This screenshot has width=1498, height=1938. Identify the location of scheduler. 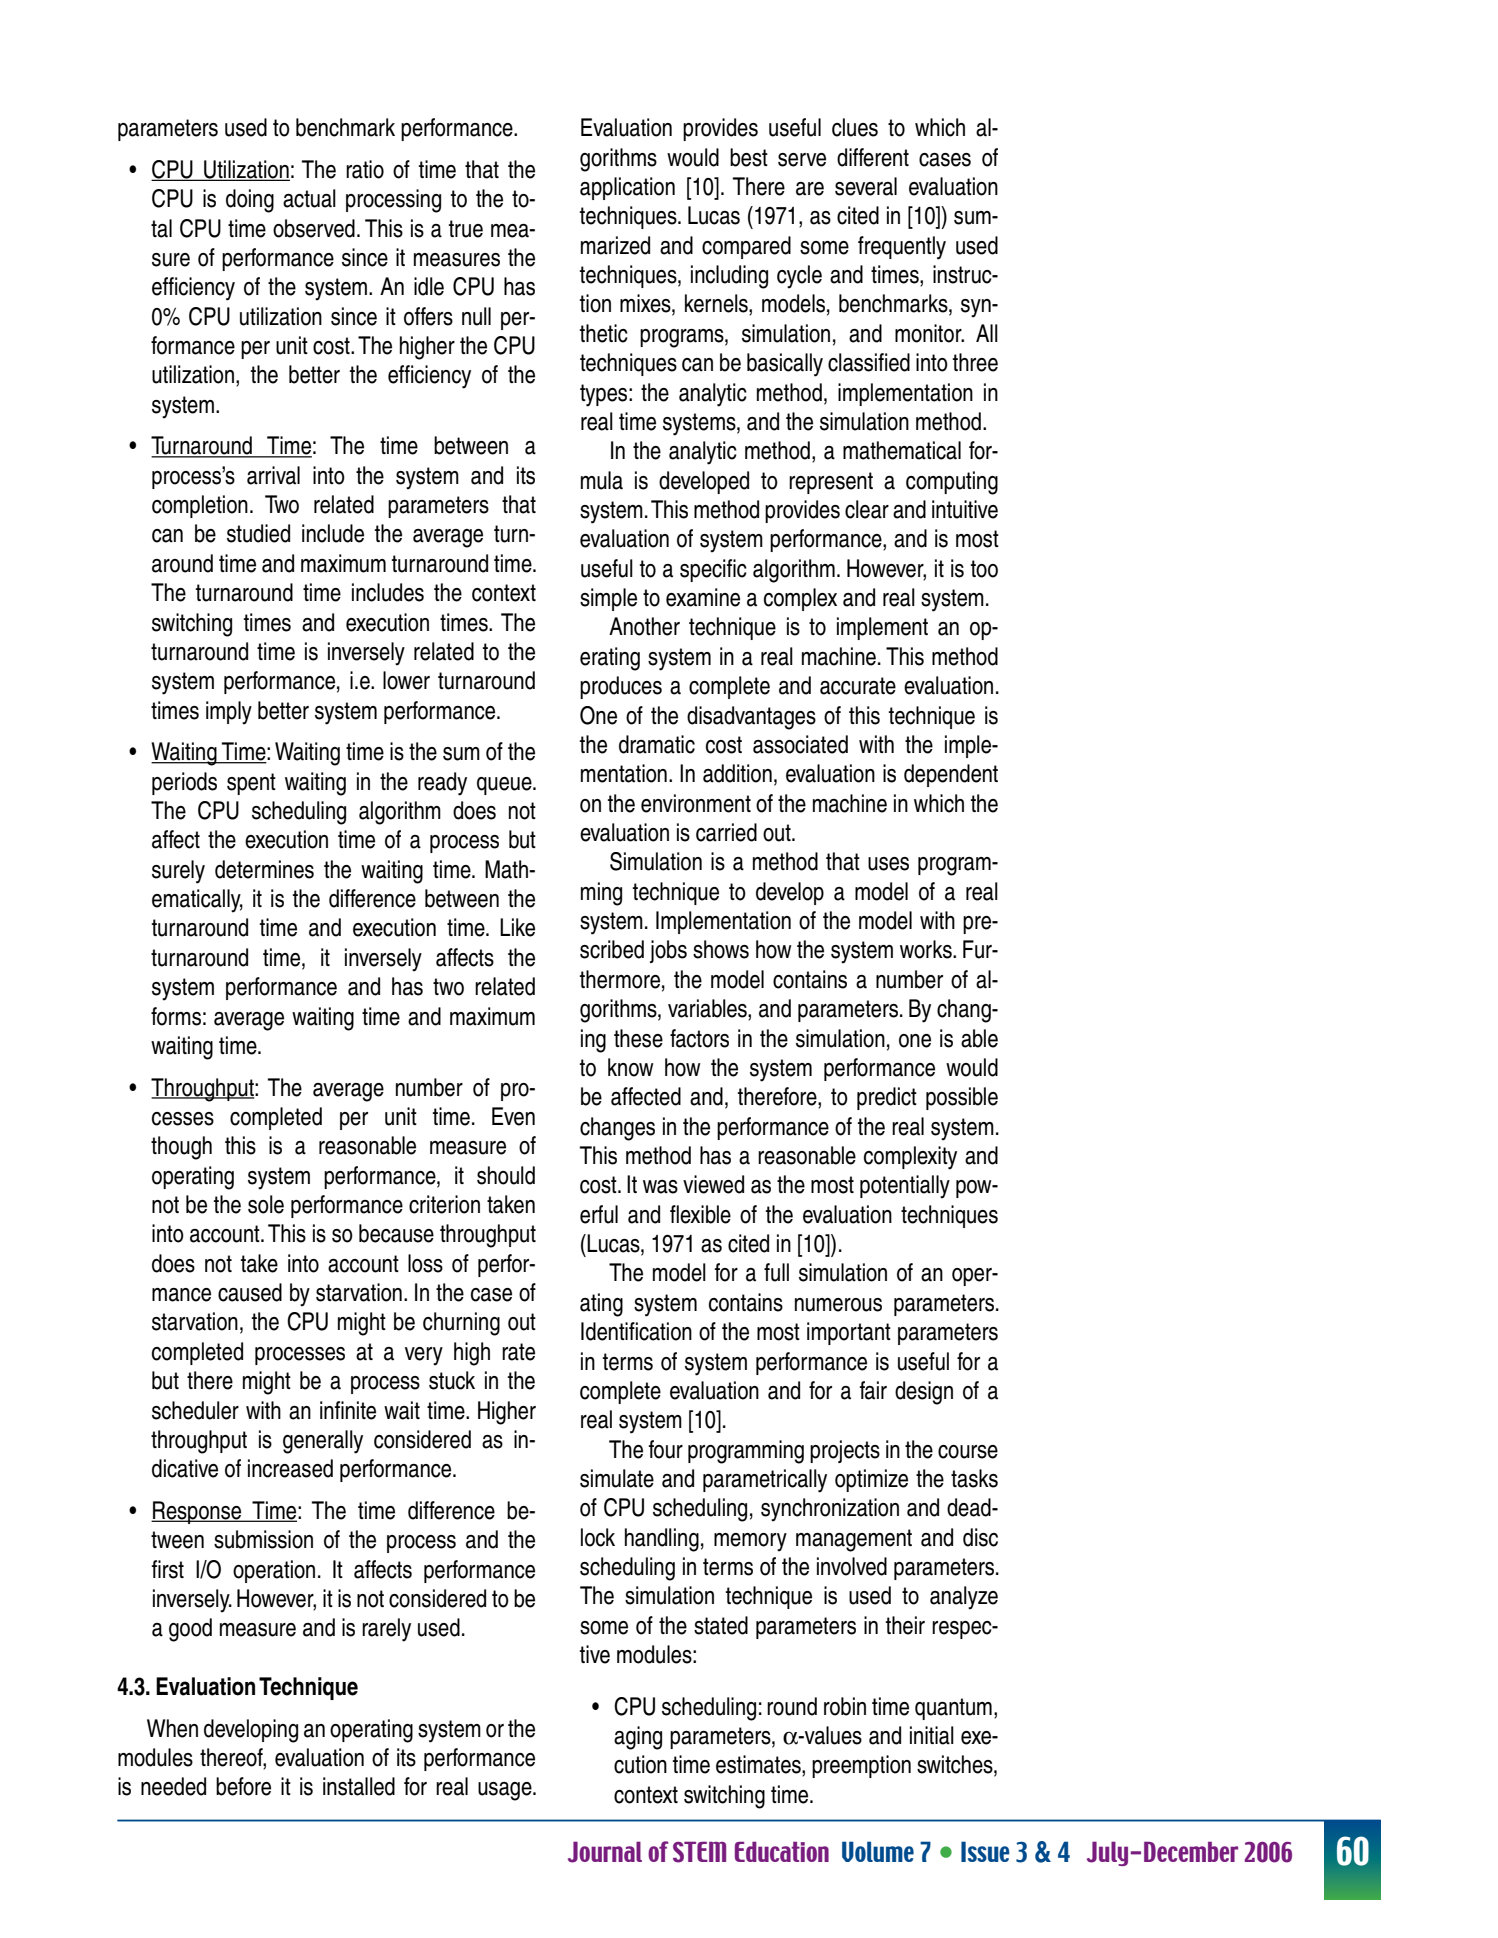
(195, 1410).
